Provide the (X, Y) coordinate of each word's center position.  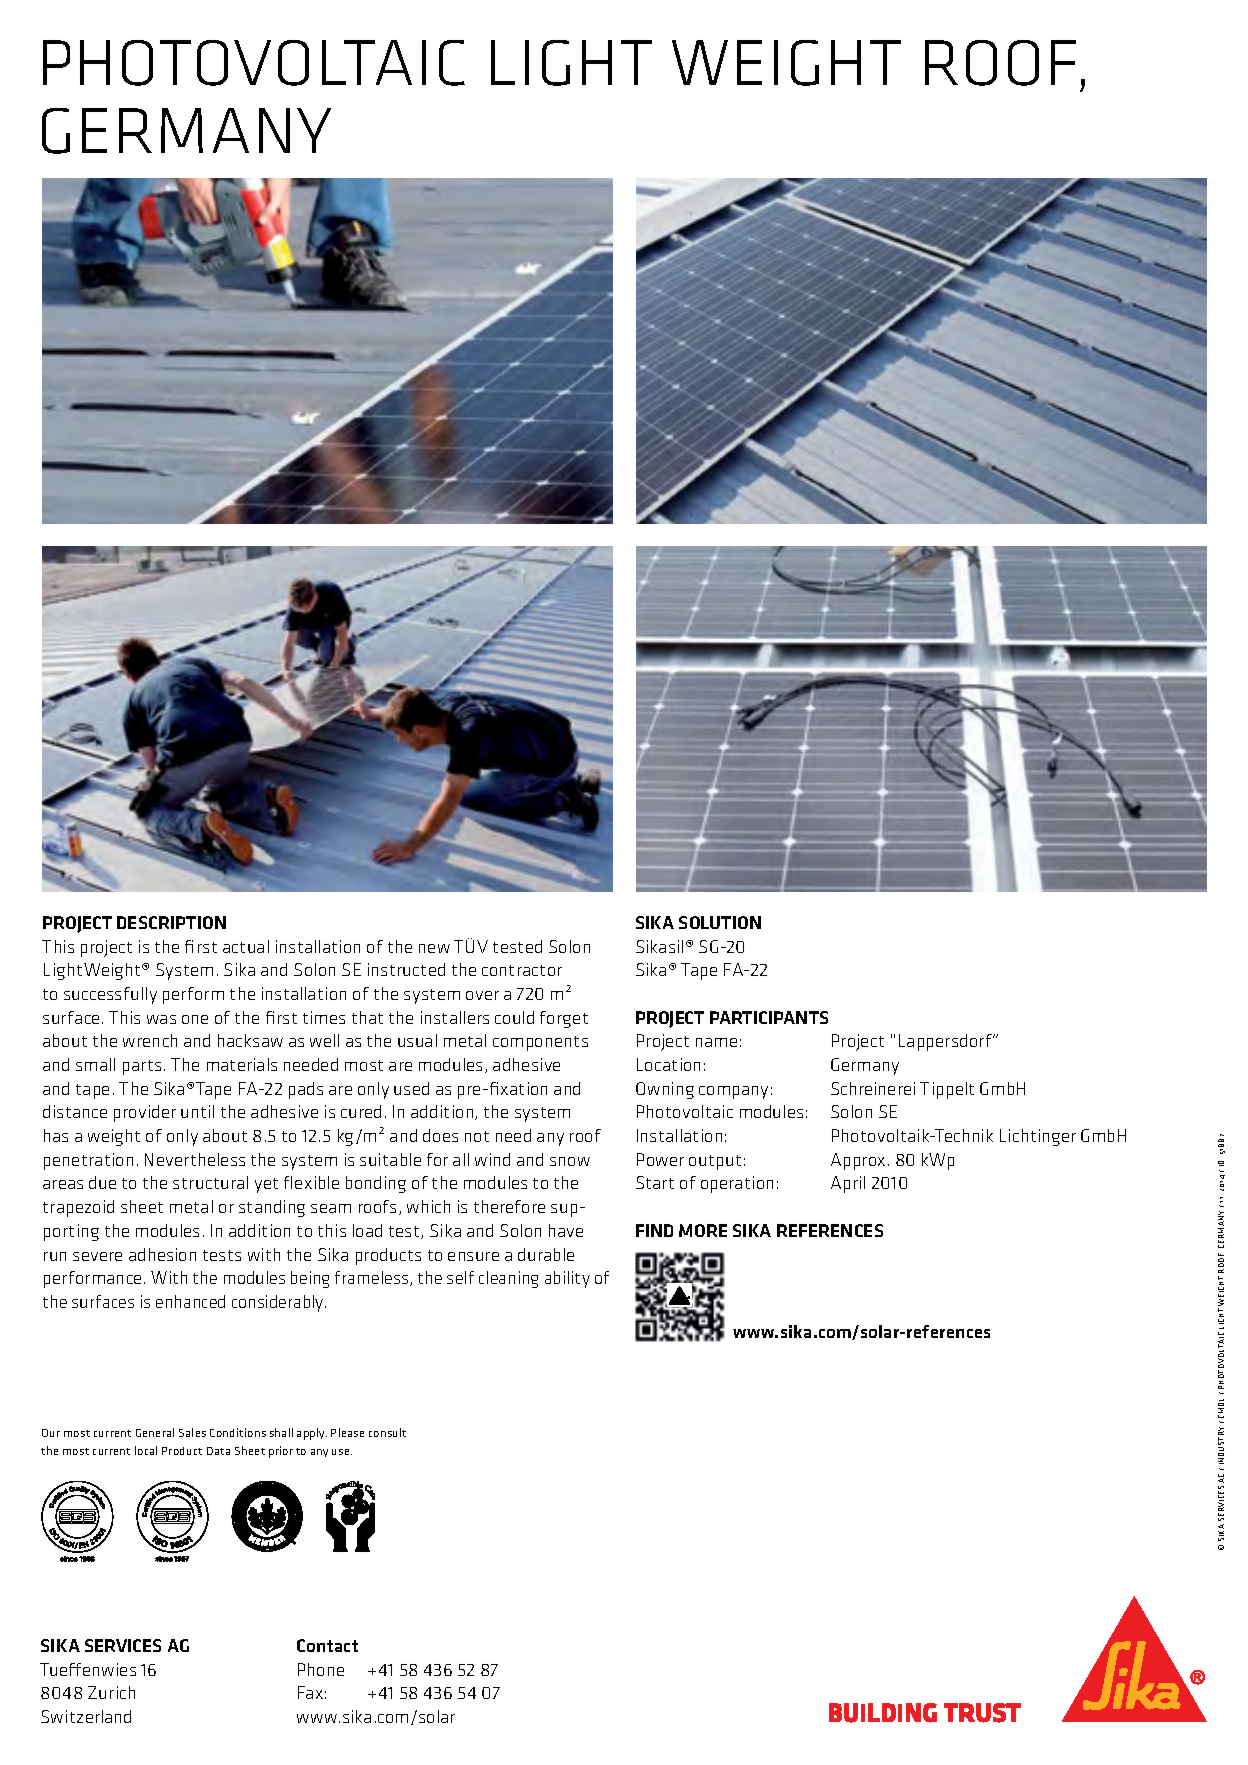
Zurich (111, 1692)
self (460, 1277)
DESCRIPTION (171, 922)
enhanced (190, 1301)
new (434, 948)
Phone (321, 1669)
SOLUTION (720, 922)
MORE (703, 1230)
